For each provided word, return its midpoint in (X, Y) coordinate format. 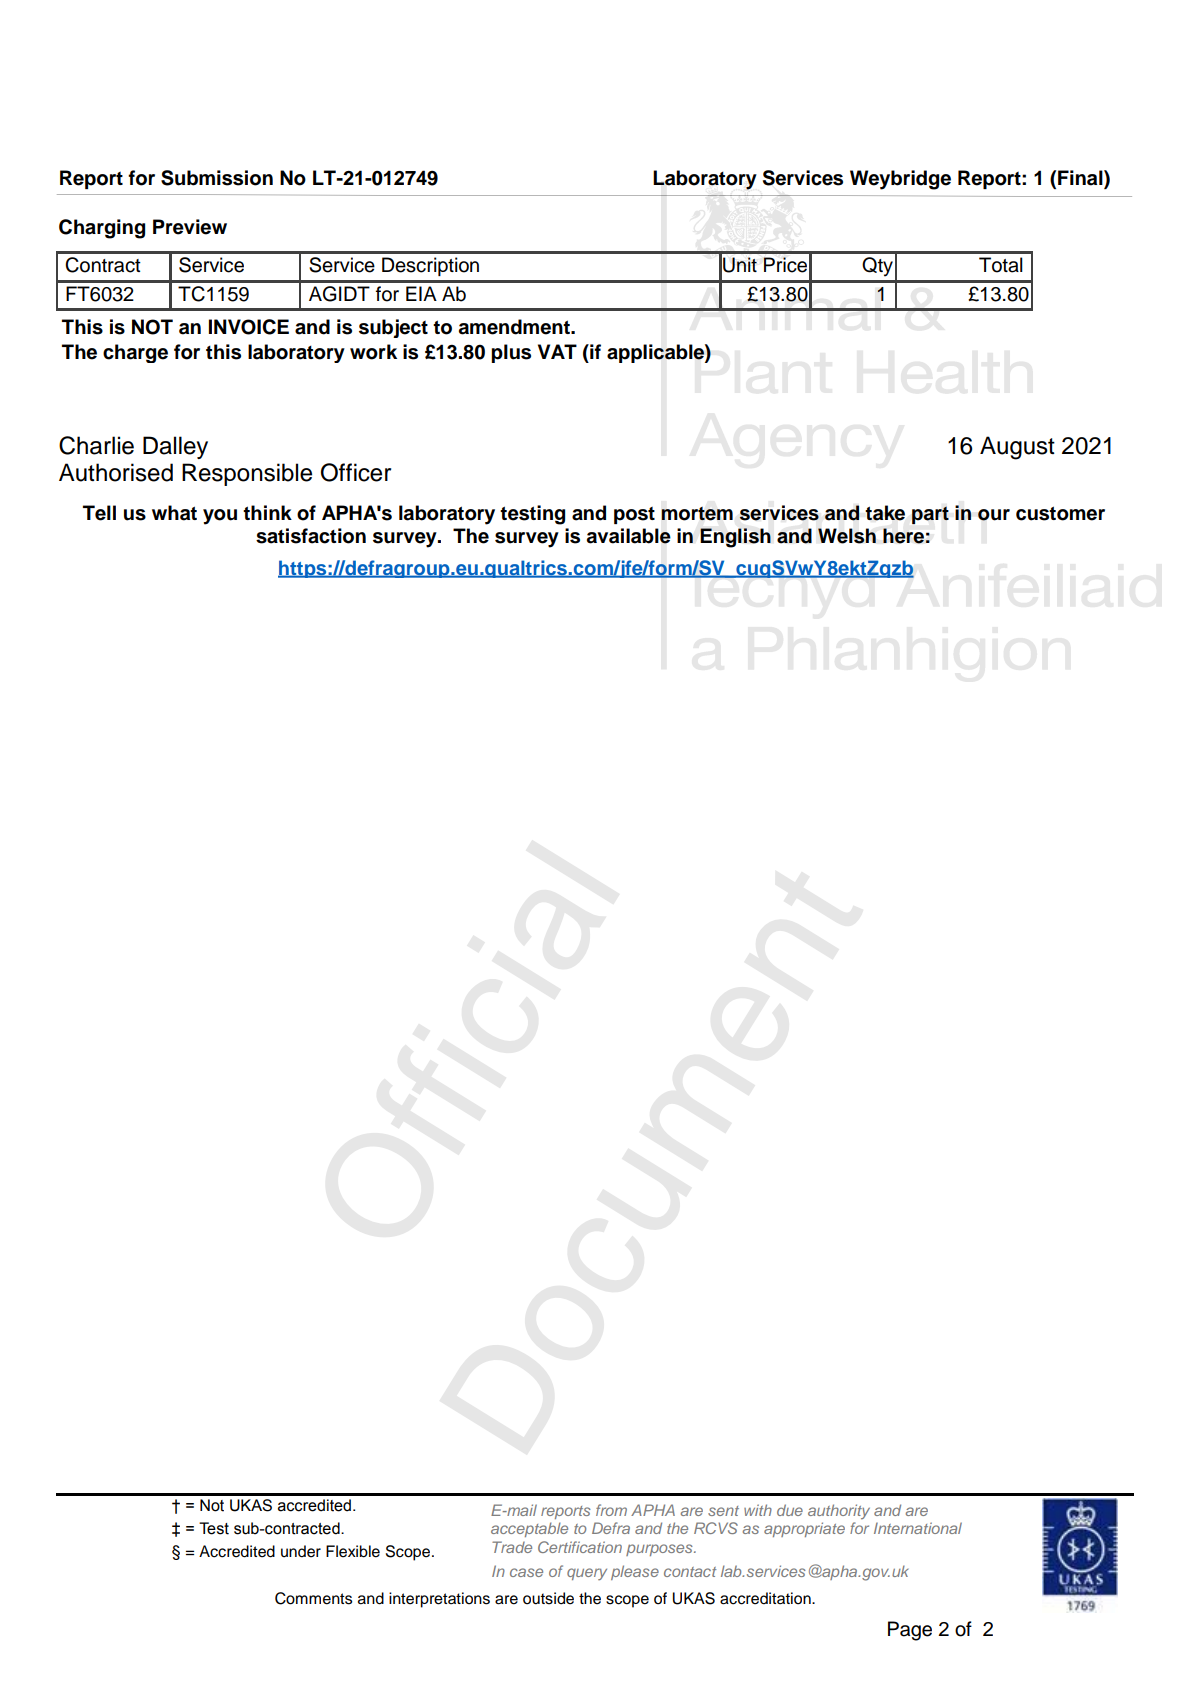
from (611, 1510)
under (301, 1551)
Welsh (847, 536)
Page (910, 1631)
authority (839, 1511)
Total (1001, 265)
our (994, 515)
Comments (313, 1598)
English (735, 538)
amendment (515, 327)
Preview (190, 227)
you (220, 517)
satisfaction (311, 536)
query (587, 1574)
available (629, 536)
